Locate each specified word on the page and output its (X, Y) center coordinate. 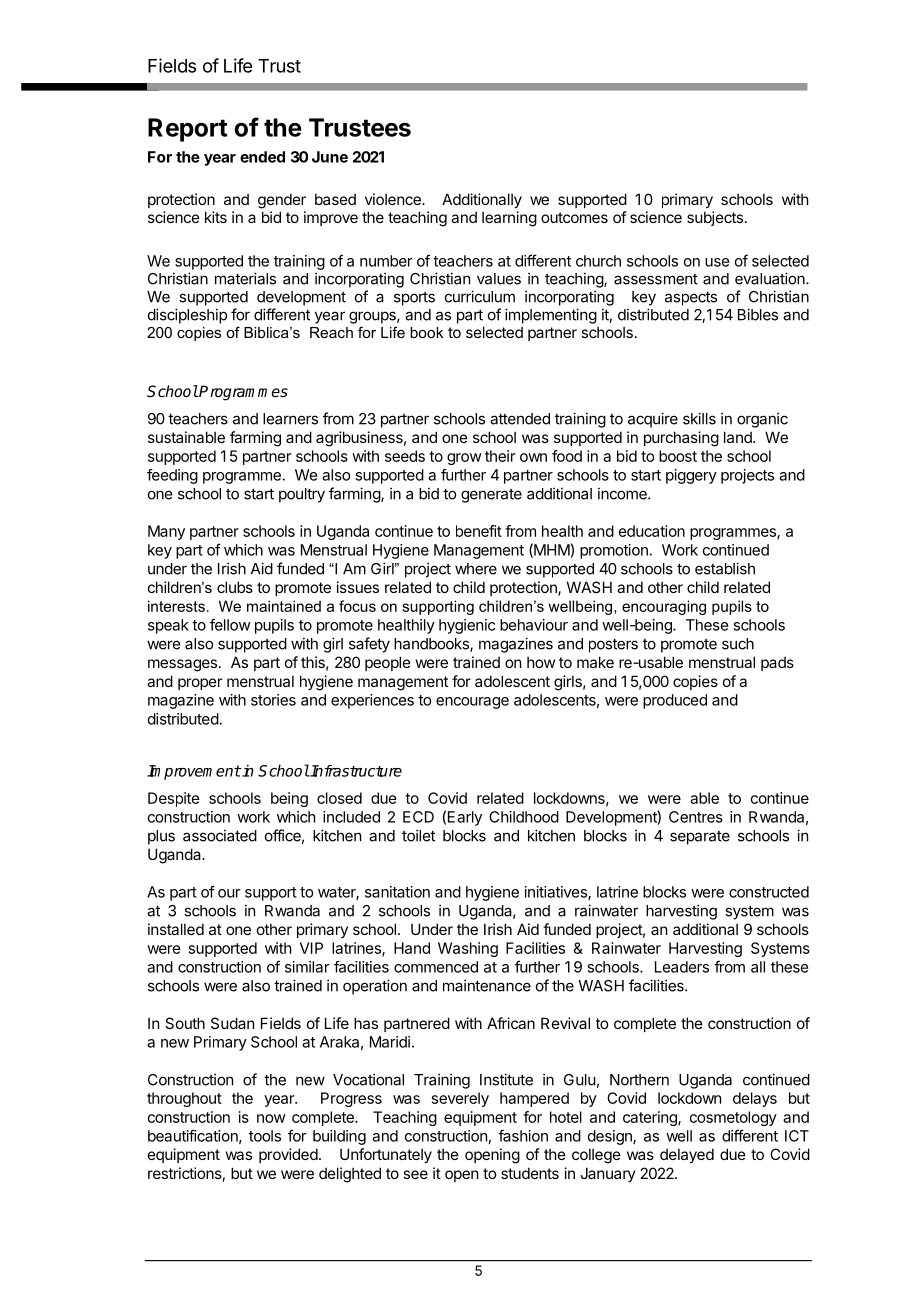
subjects (715, 218)
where (476, 569)
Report (188, 130)
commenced (436, 967)
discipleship (187, 316)
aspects (691, 298)
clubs (235, 587)
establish (725, 568)
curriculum (480, 296)
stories (273, 700)
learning (509, 219)
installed (176, 929)
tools (265, 1136)
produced (675, 701)
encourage (472, 703)
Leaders (682, 967)
